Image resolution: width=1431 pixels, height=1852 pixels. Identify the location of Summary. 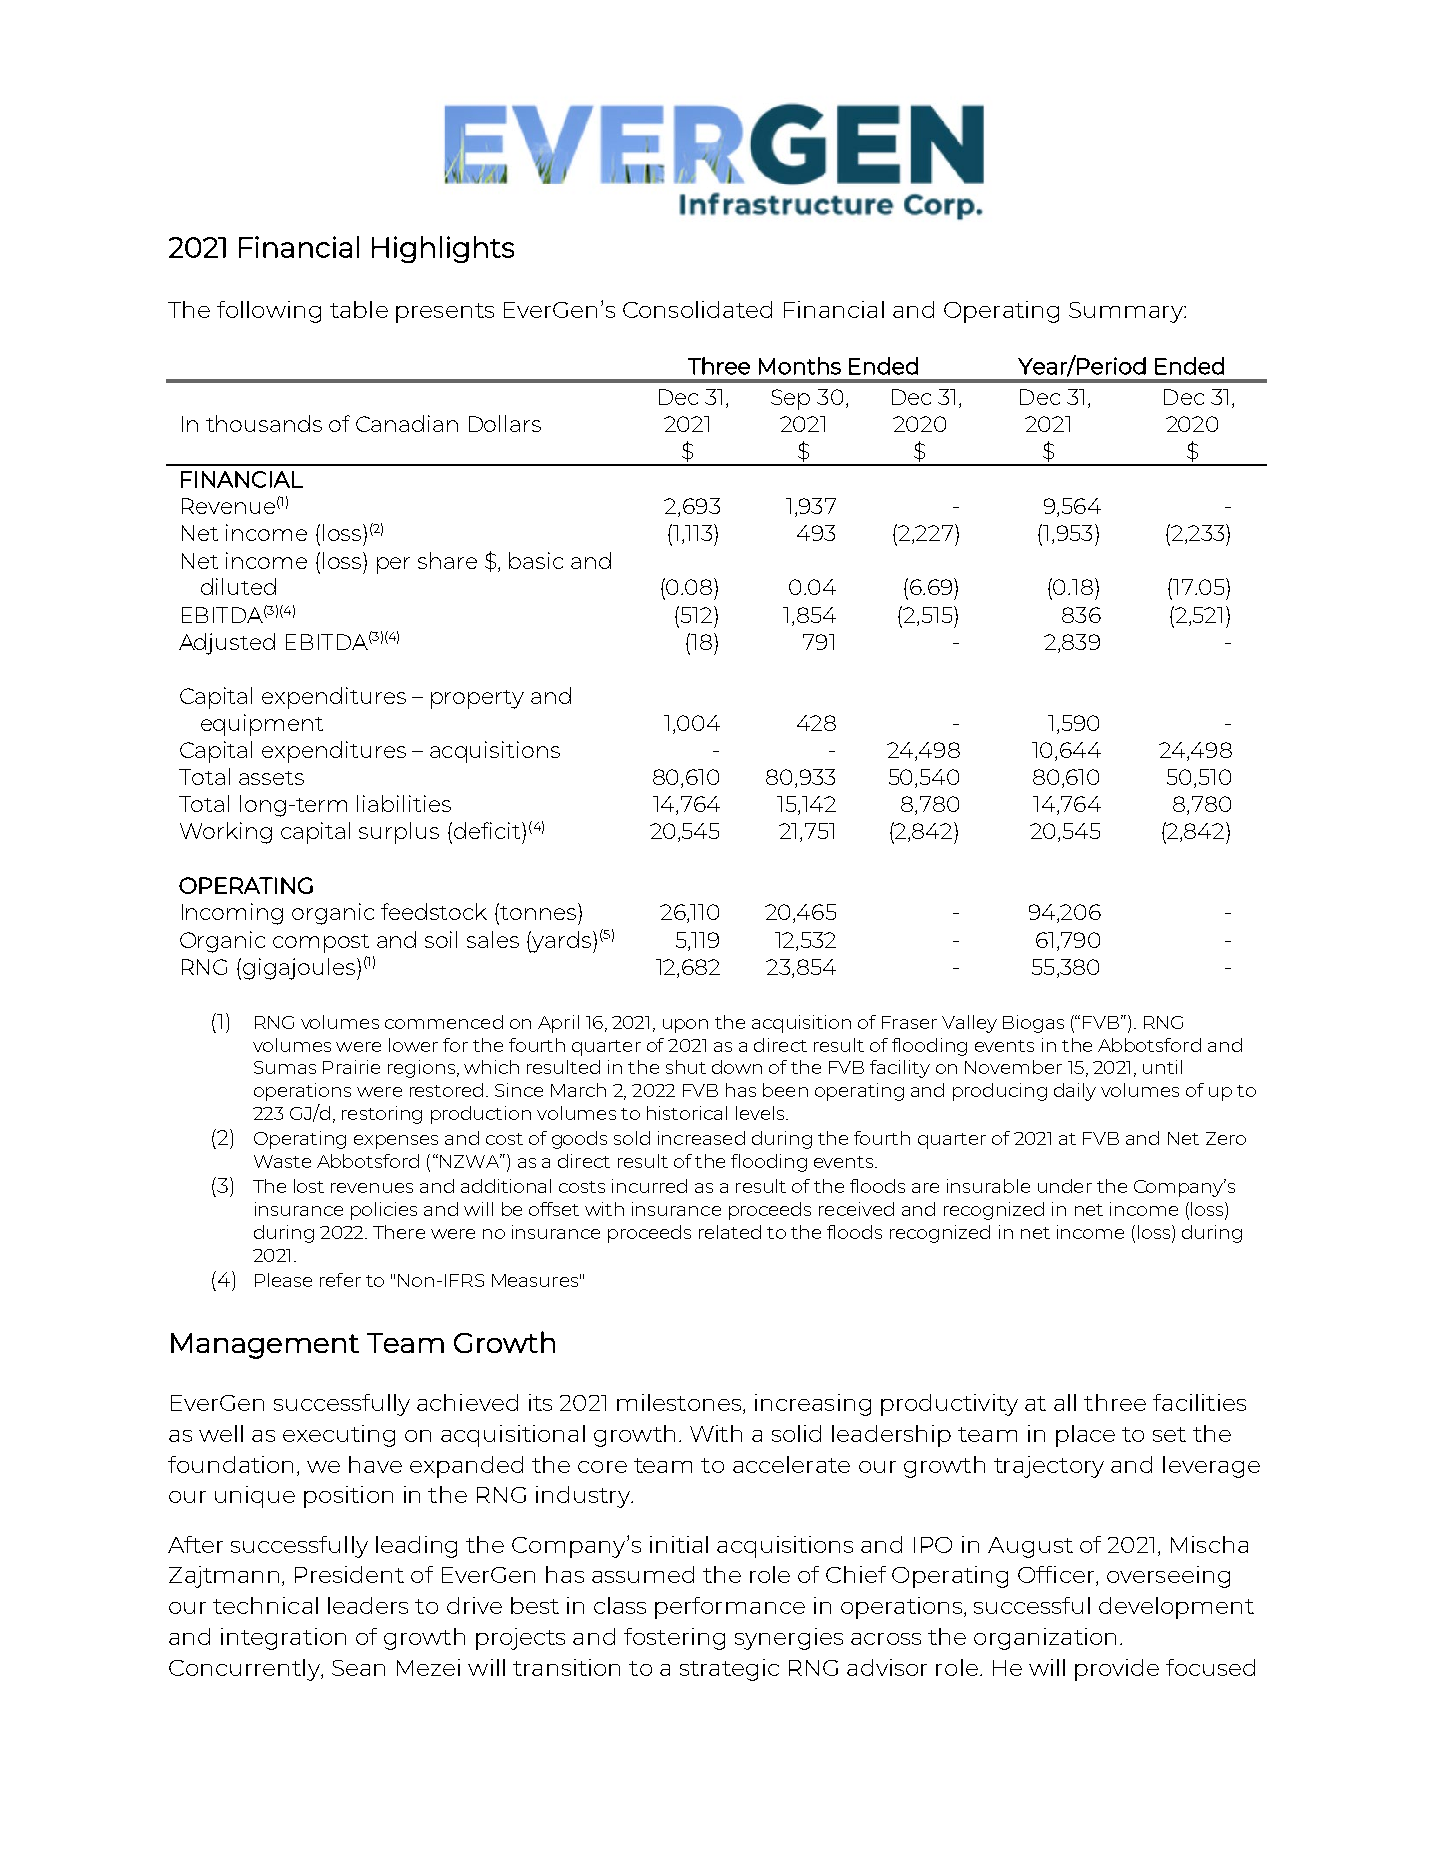
(1127, 312).
